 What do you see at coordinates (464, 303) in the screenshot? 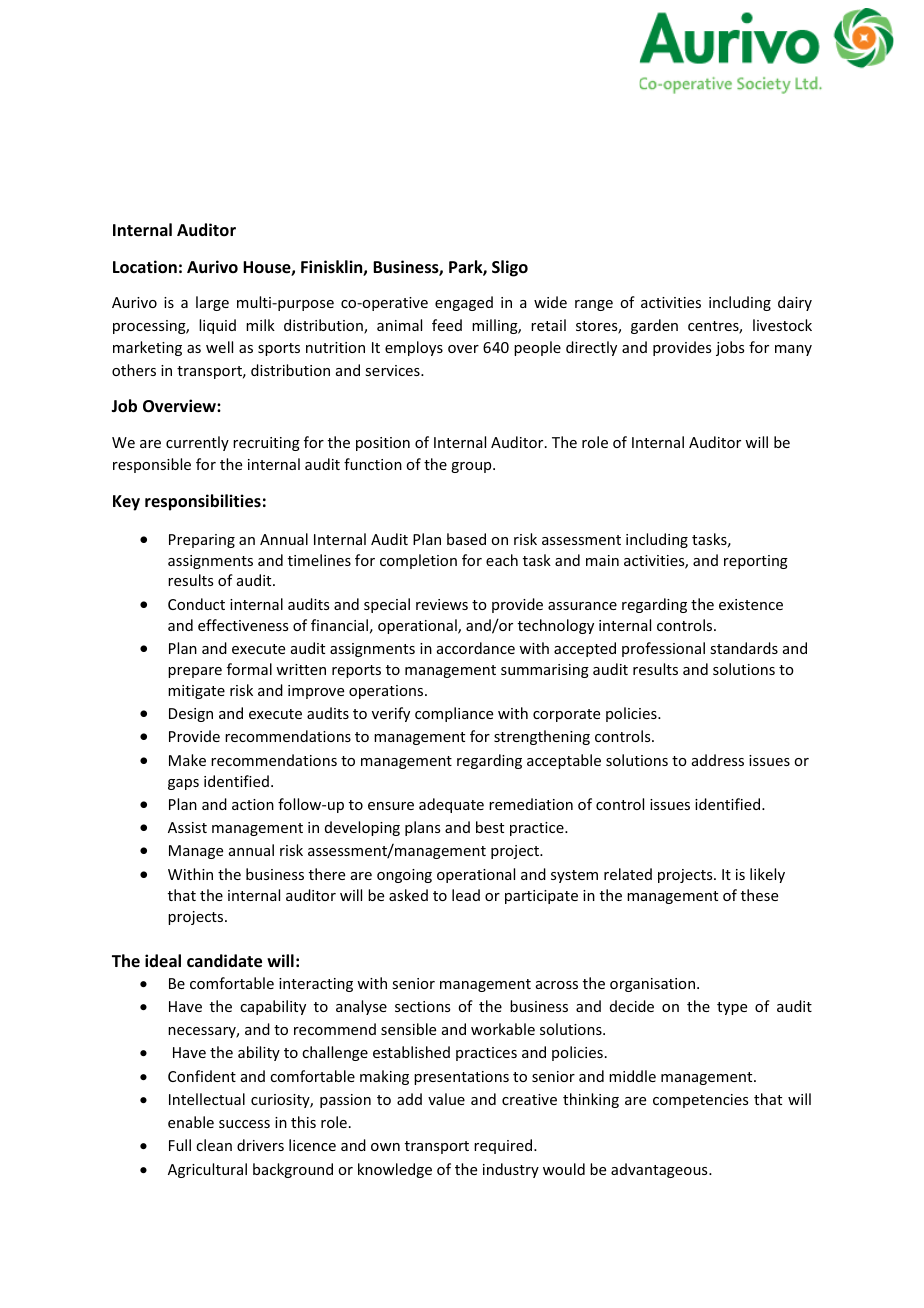
I see `engaged` at bounding box center [464, 303].
